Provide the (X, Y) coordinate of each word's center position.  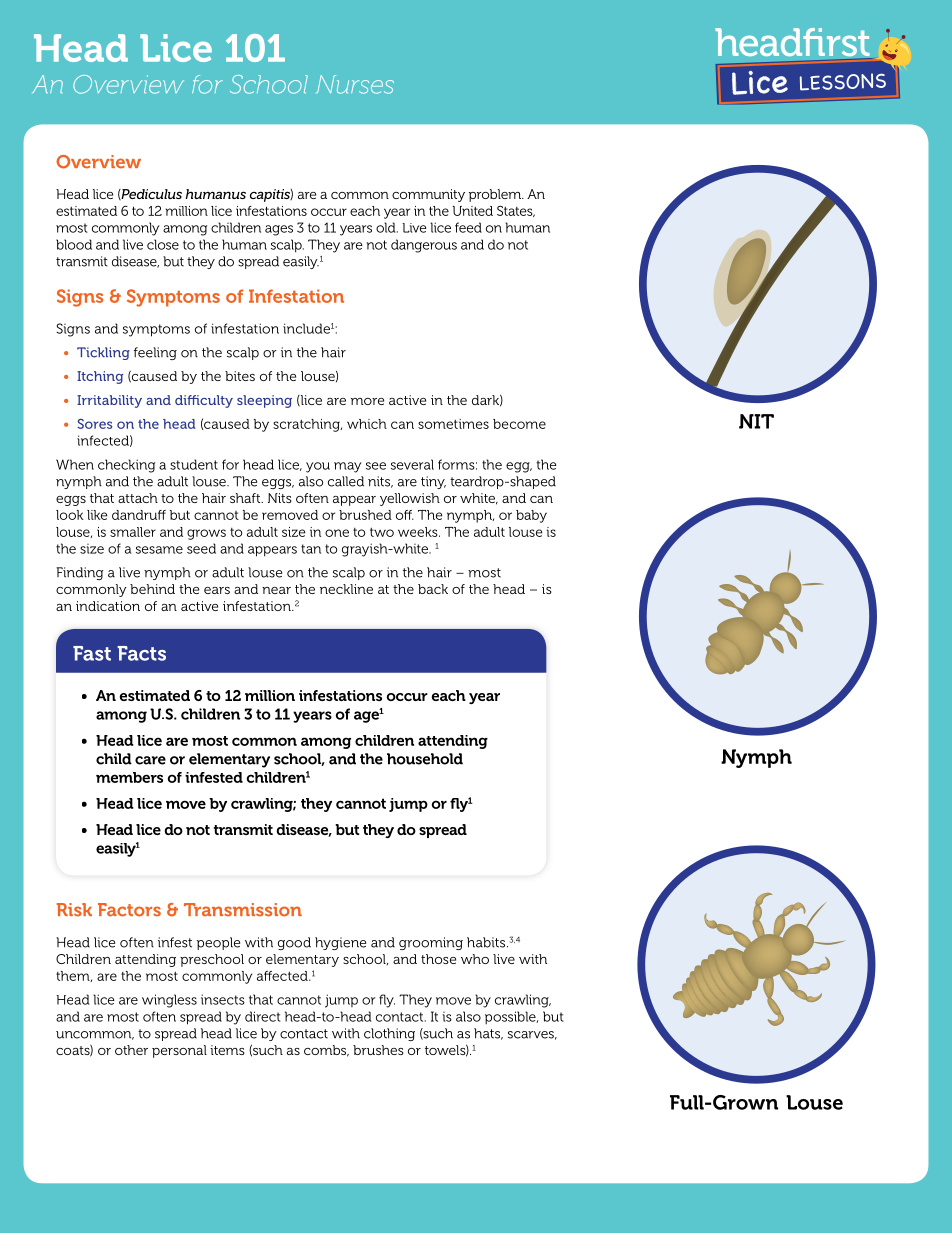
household (425, 759)
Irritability (109, 401)
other (131, 1050)
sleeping (264, 401)
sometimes (453, 424)
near (276, 590)
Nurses (355, 84)
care (150, 760)
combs (326, 1051)
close (163, 244)
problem (496, 195)
